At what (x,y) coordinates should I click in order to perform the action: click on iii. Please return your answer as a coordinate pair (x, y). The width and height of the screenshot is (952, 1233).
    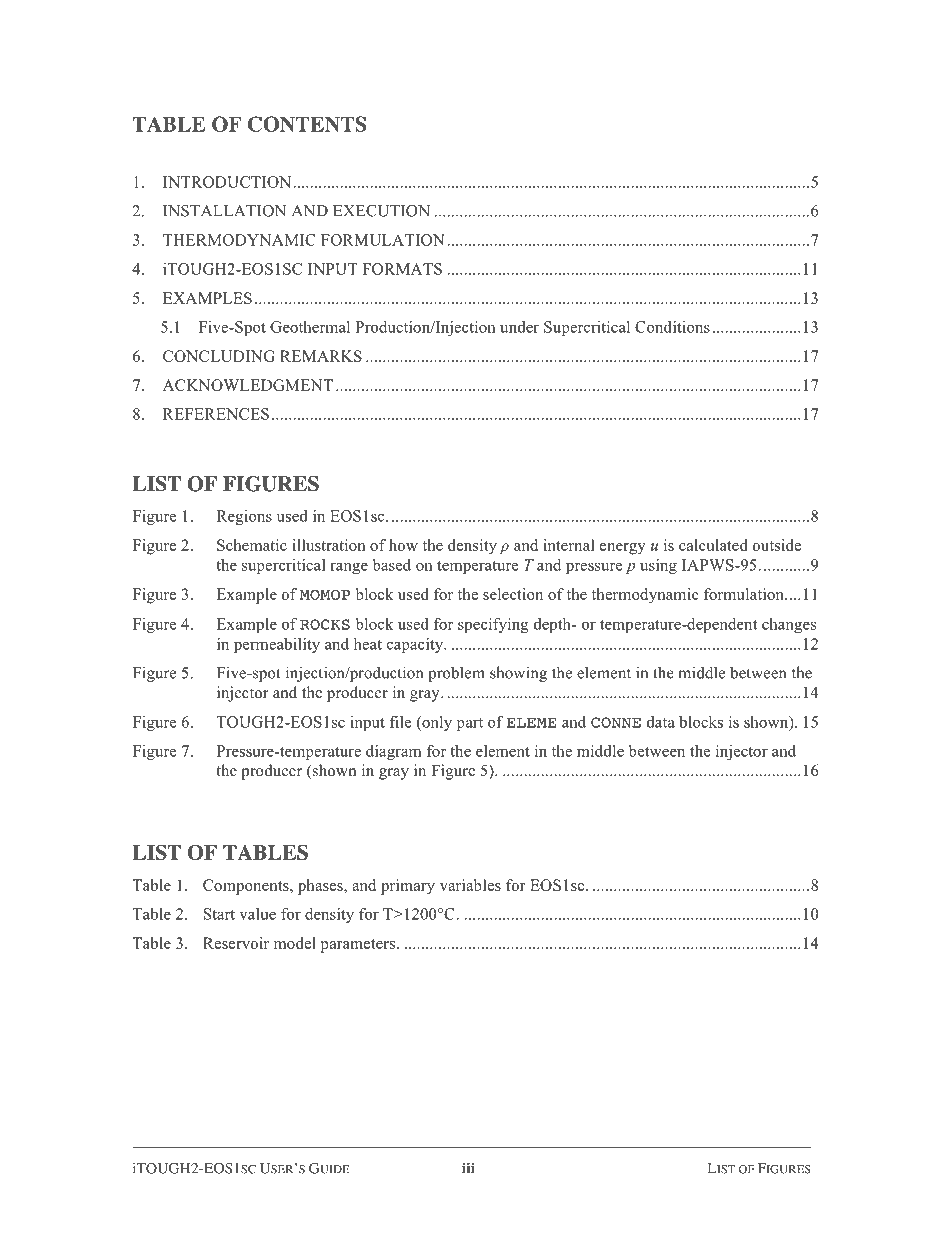
    Looking at the image, I should click on (468, 1168).
